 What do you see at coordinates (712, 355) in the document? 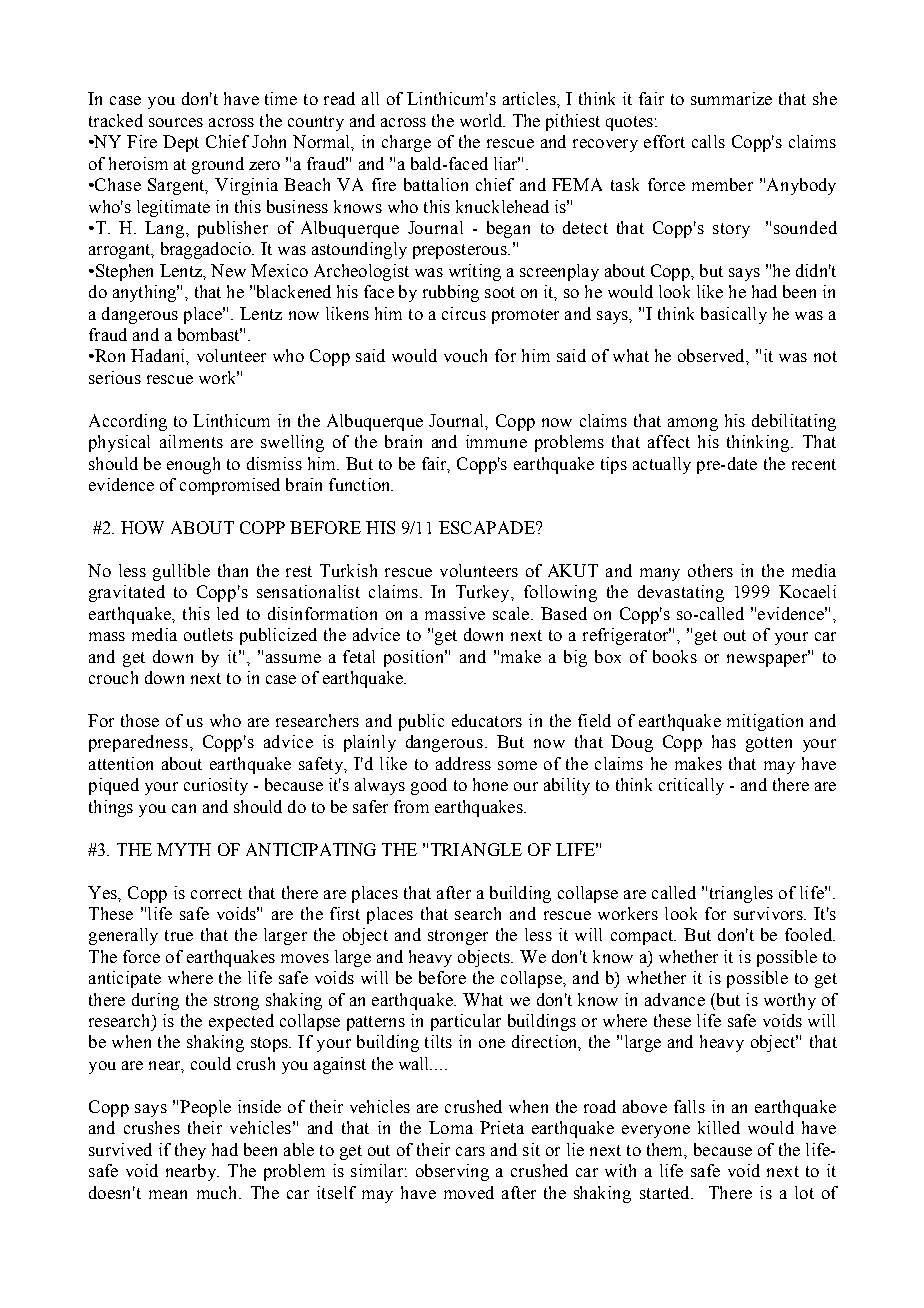
I see `observed` at bounding box center [712, 355].
